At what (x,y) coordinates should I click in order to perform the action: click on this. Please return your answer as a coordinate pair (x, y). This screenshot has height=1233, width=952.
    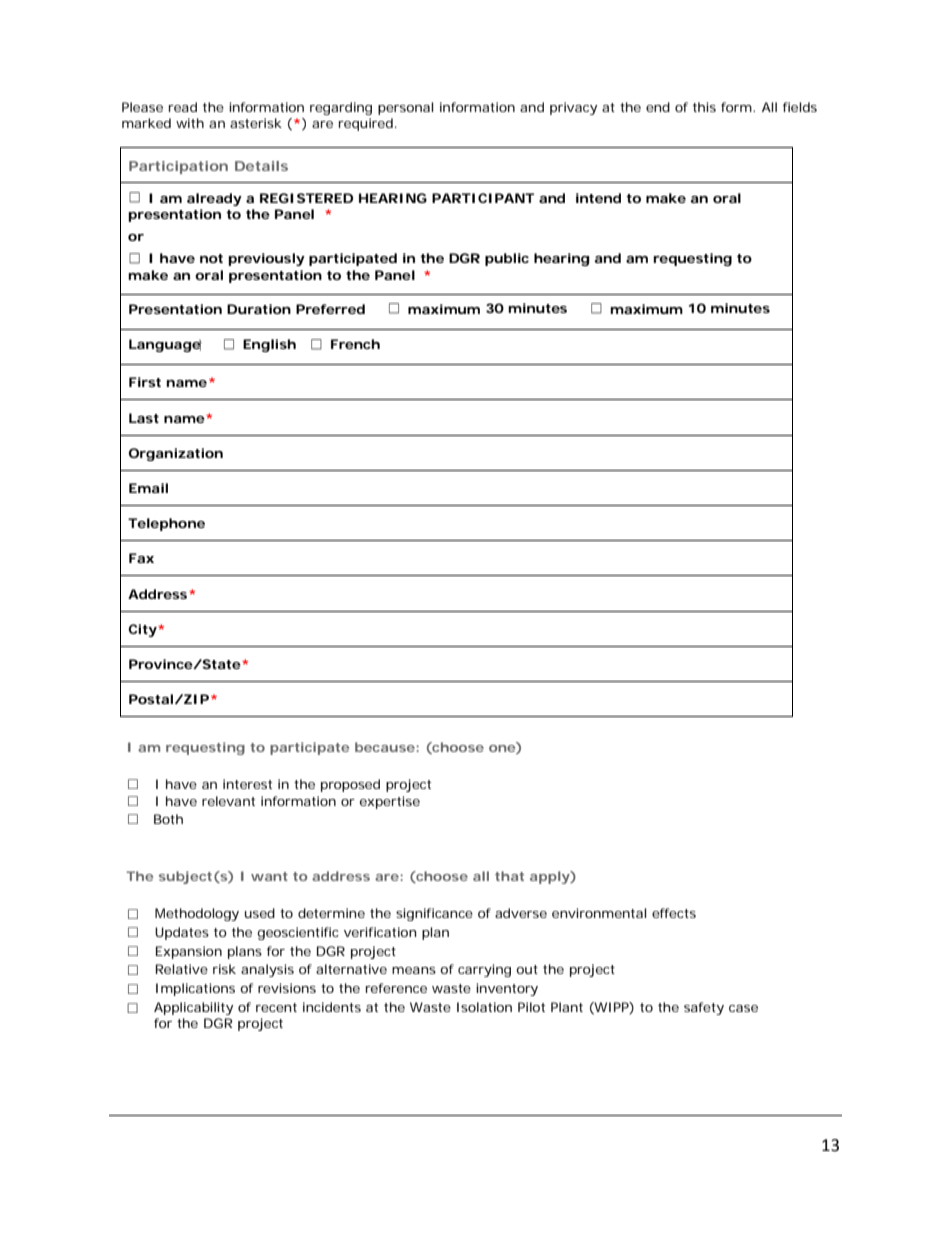
    Looking at the image, I should click on (704, 107).
